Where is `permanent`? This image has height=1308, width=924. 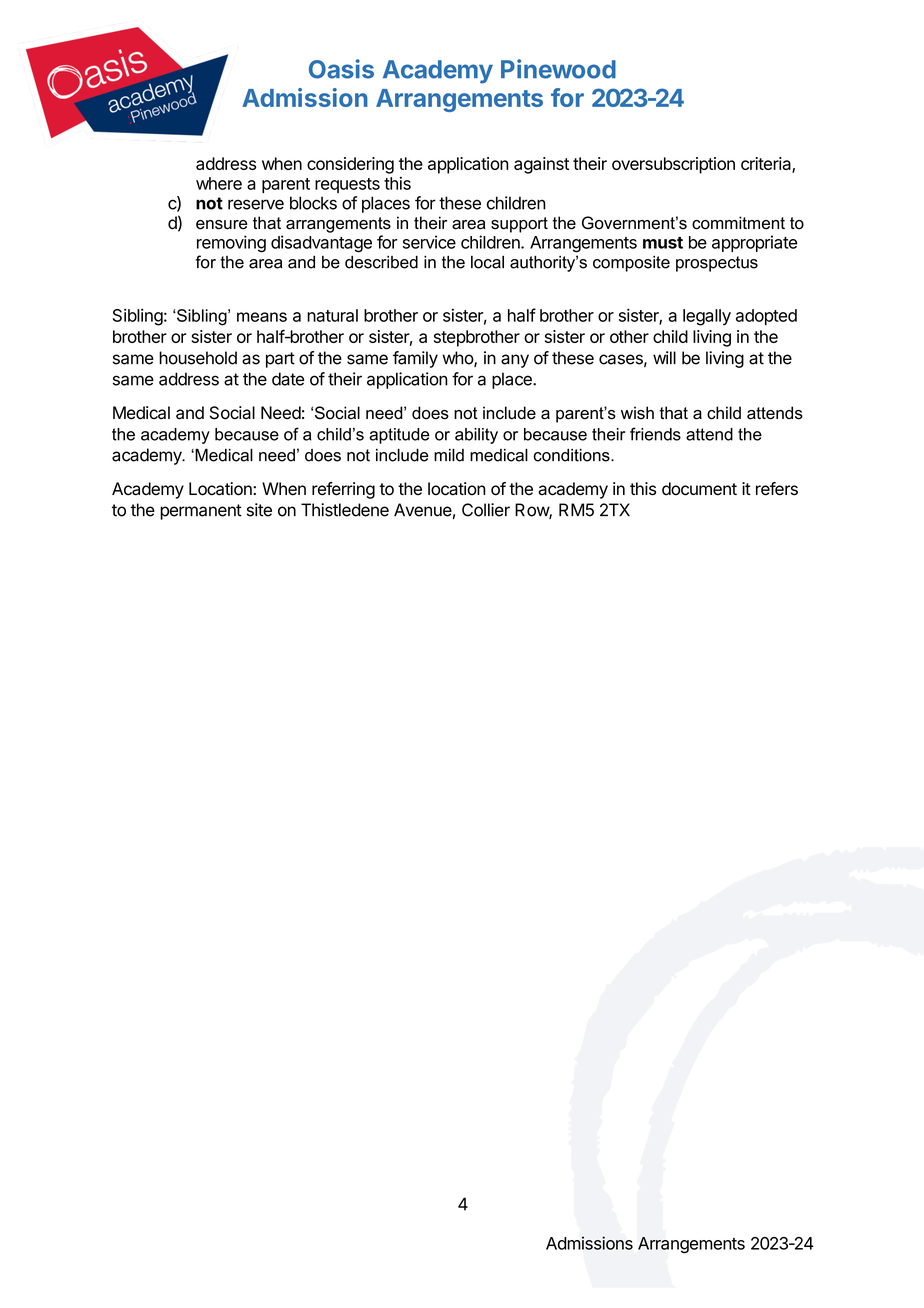 permanent is located at coordinates (201, 512).
